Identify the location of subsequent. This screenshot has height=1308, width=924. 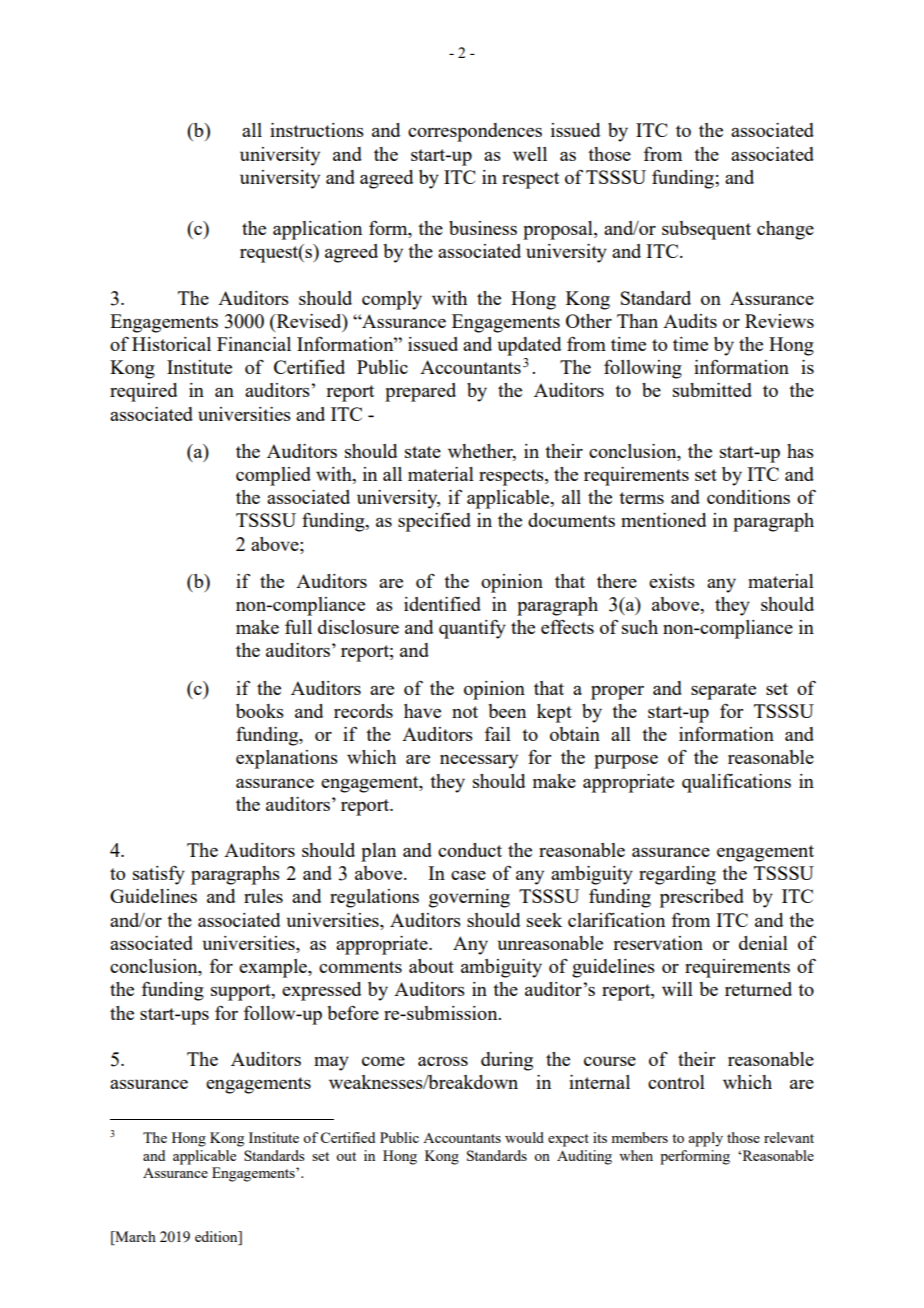
(706, 230).
